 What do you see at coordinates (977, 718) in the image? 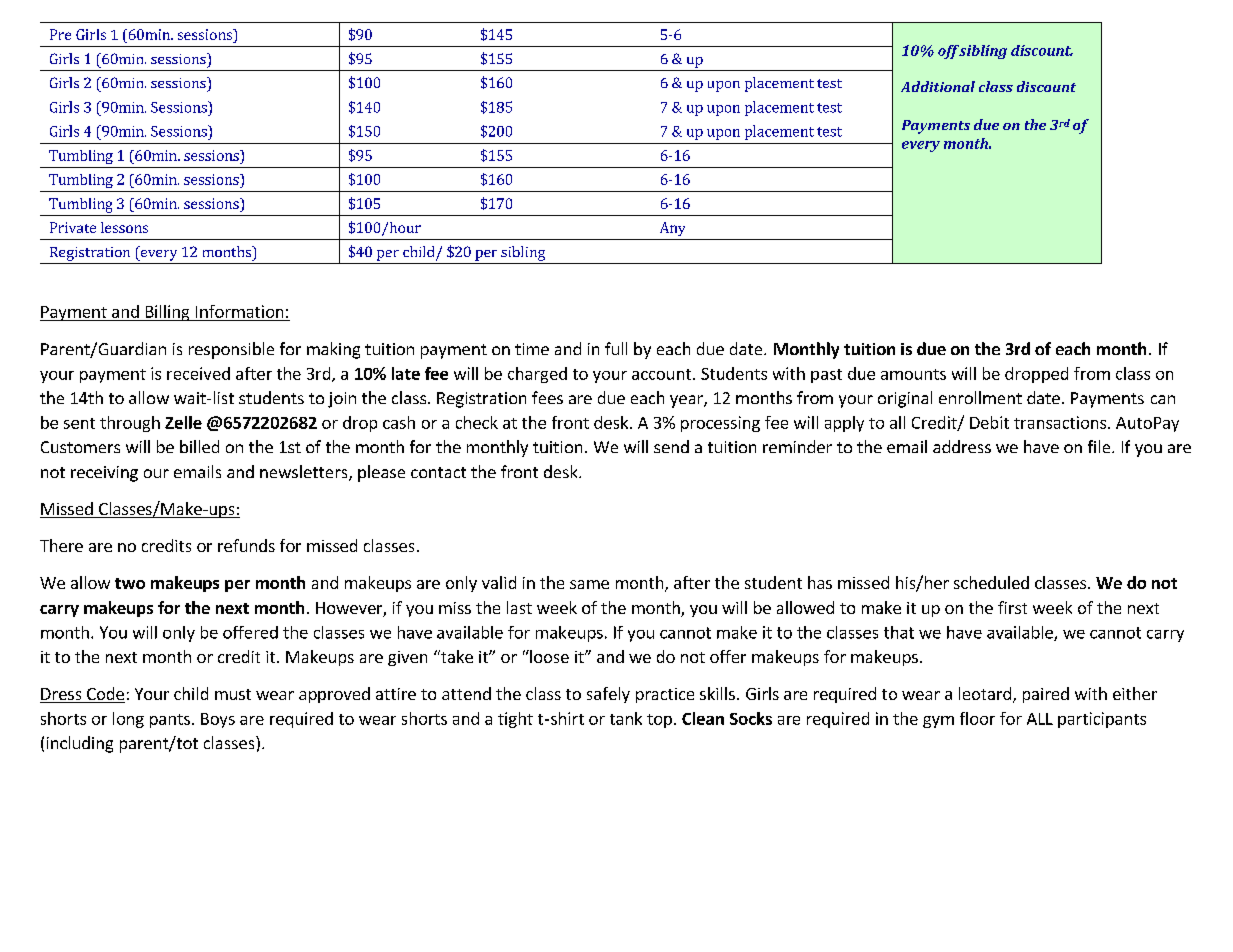
I see `floor` at bounding box center [977, 718].
